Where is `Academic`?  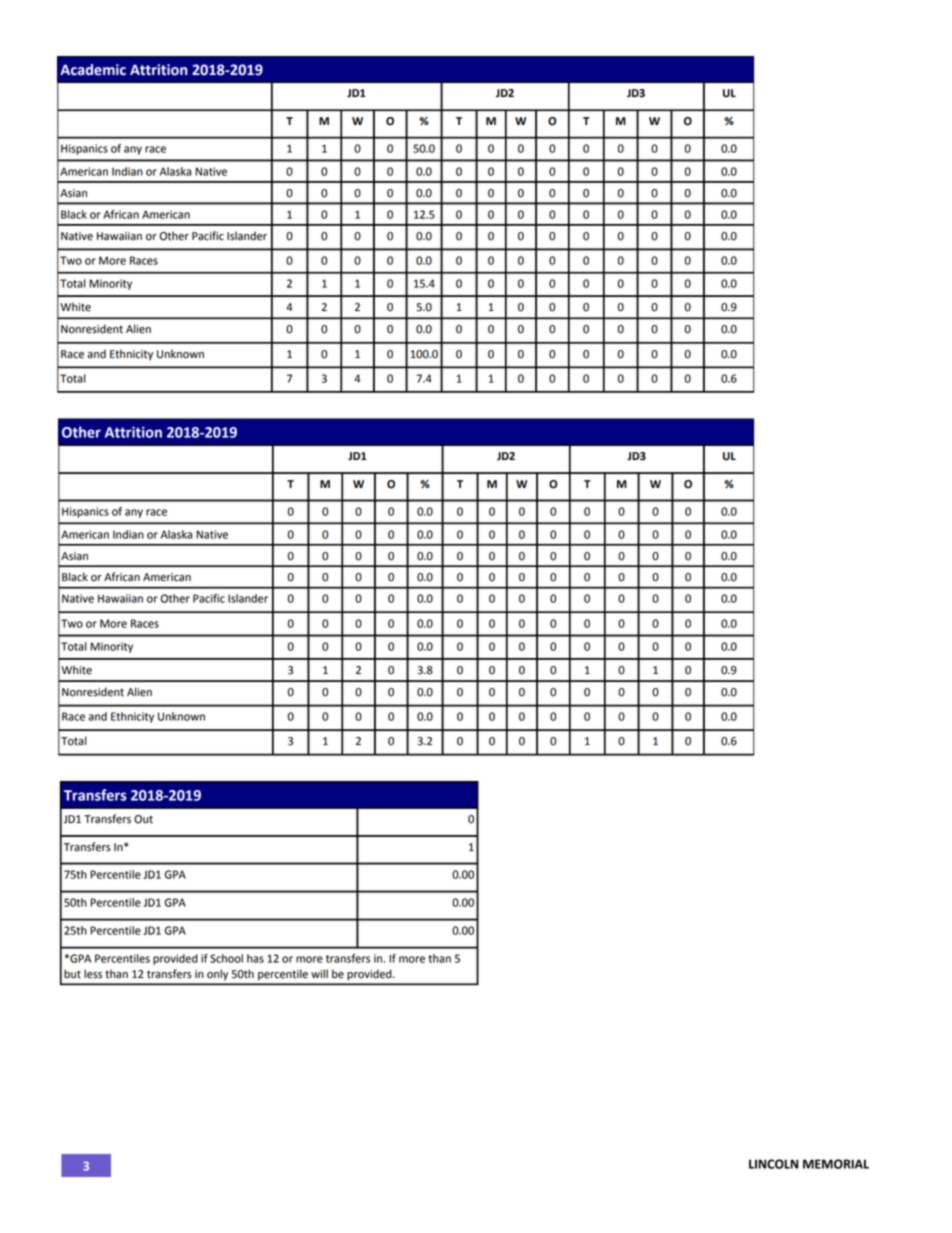 Academic is located at coordinates (93, 70).
